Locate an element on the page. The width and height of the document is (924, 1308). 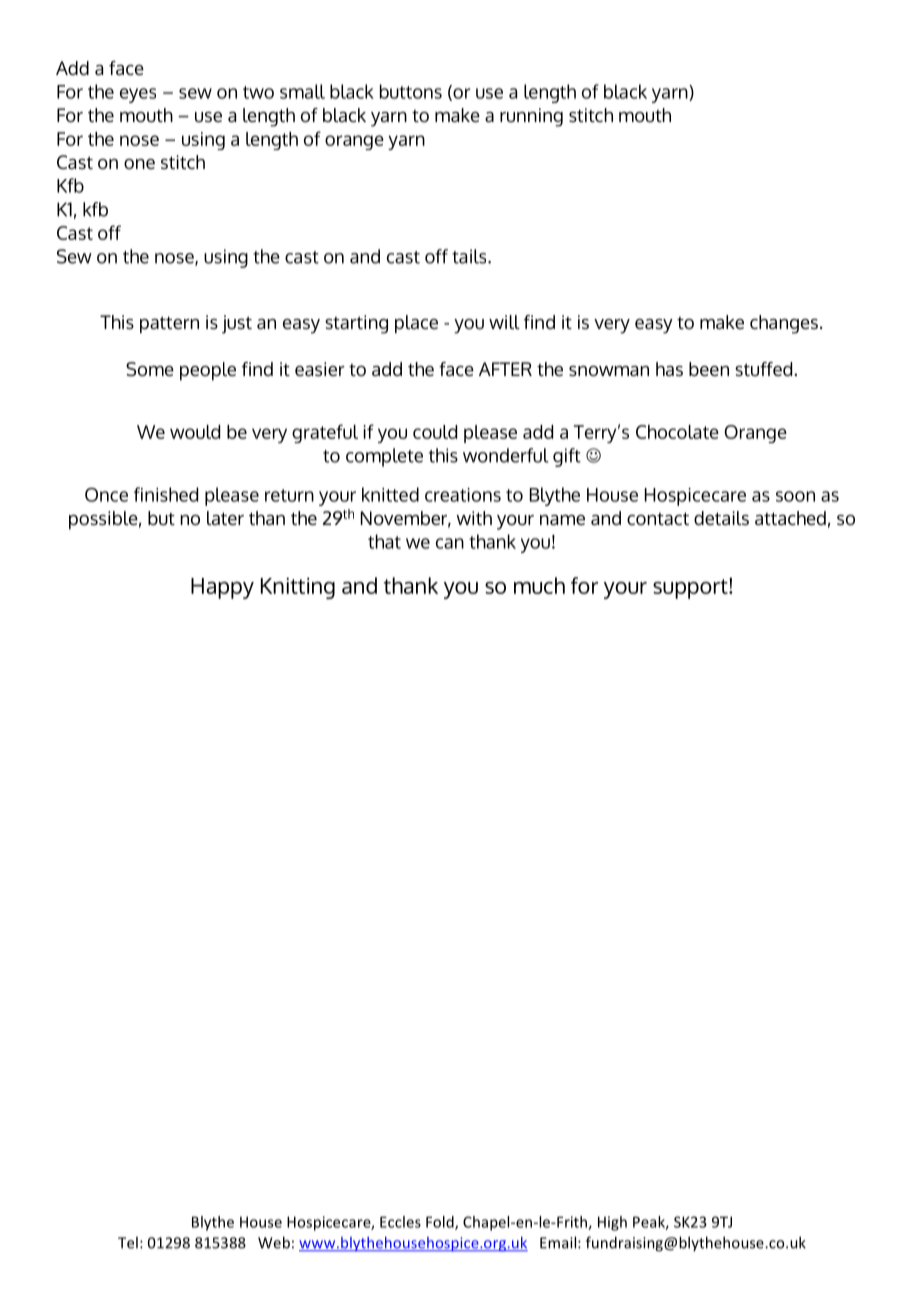
Fold is located at coordinates (441, 1223).
